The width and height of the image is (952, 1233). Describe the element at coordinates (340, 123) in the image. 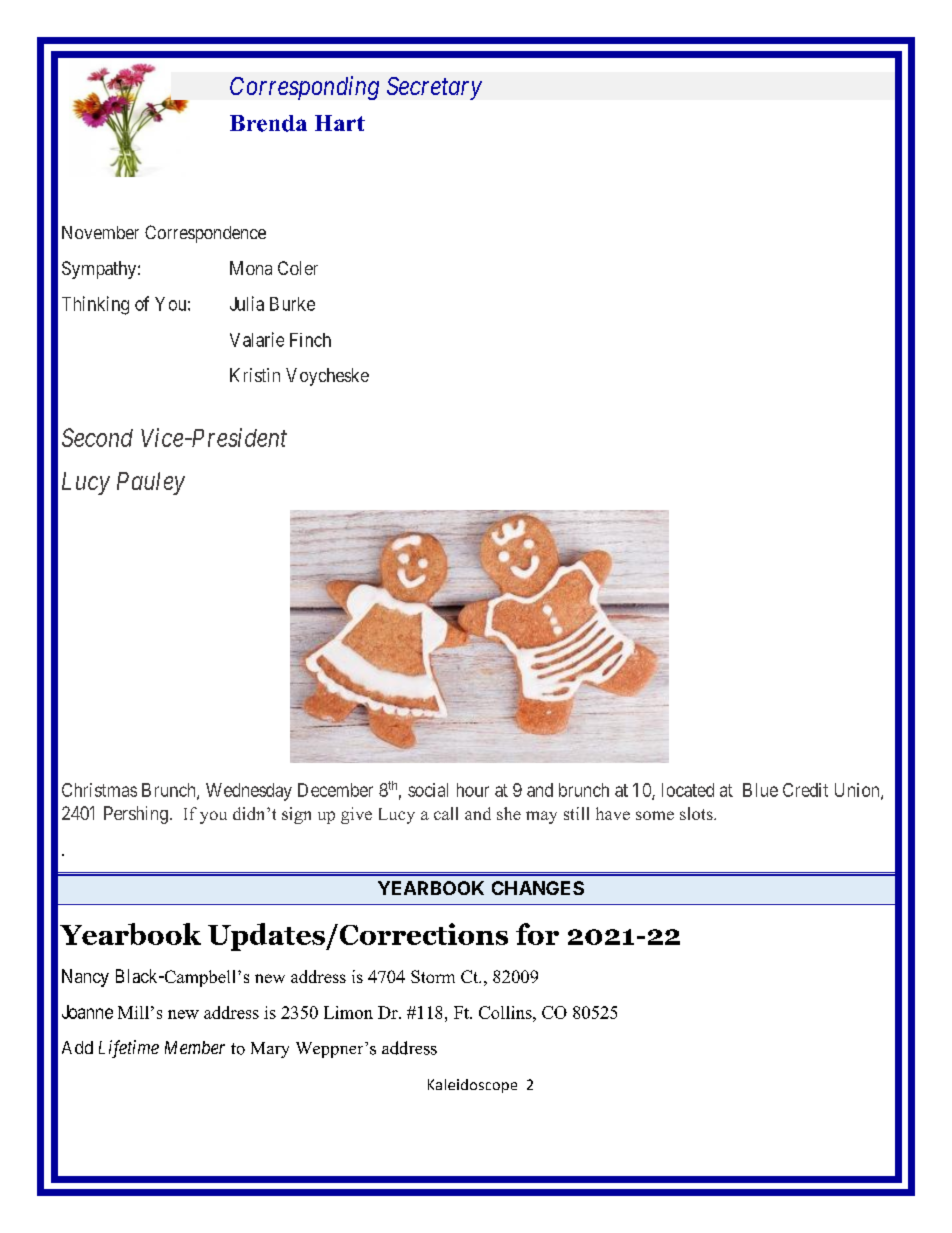

I see `Hart` at that location.
